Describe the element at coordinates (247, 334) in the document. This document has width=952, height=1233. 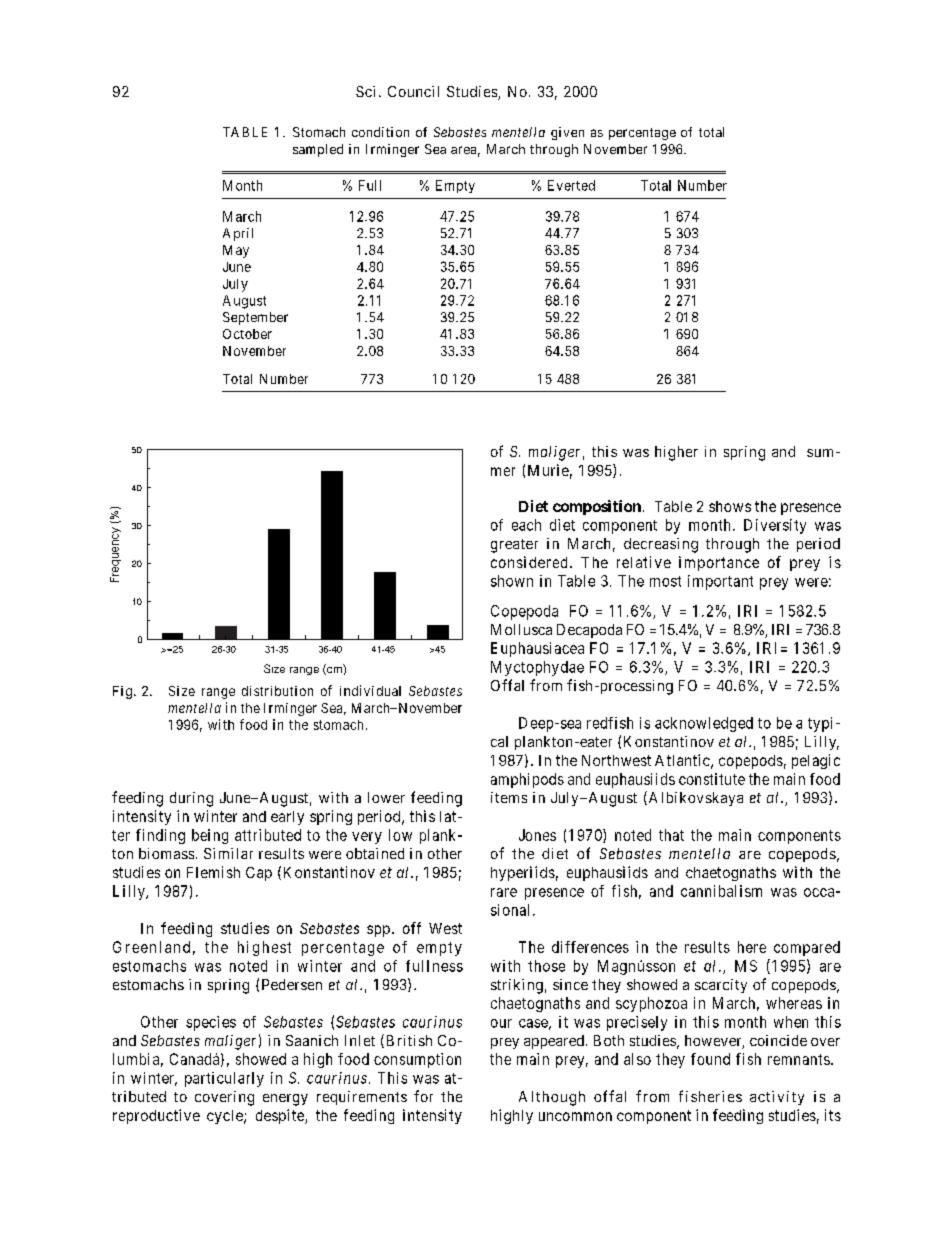
I see `October` at that location.
